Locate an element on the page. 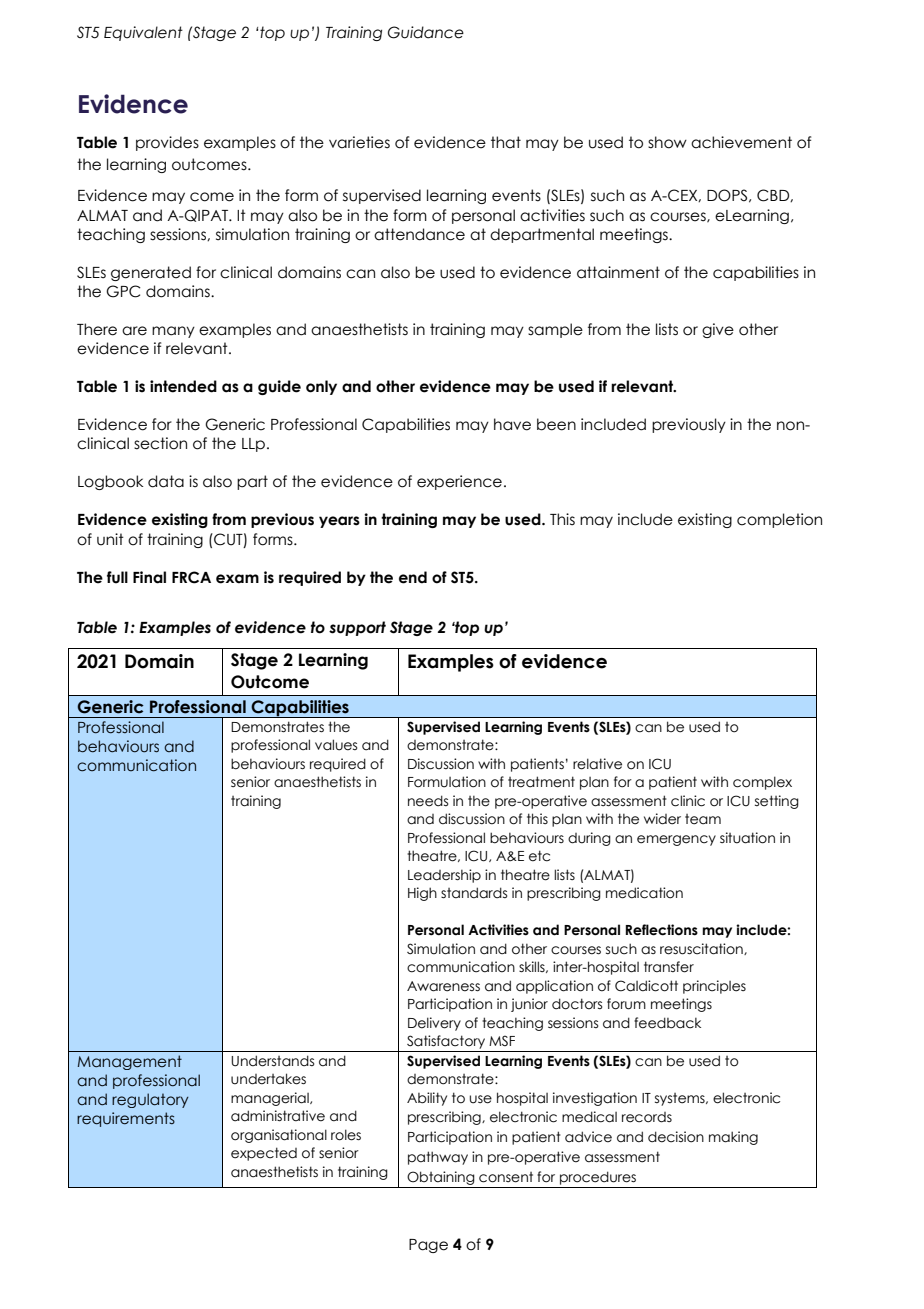 Image resolution: width=924 pixels, height=1309 pixels. team is located at coordinates (703, 819).
